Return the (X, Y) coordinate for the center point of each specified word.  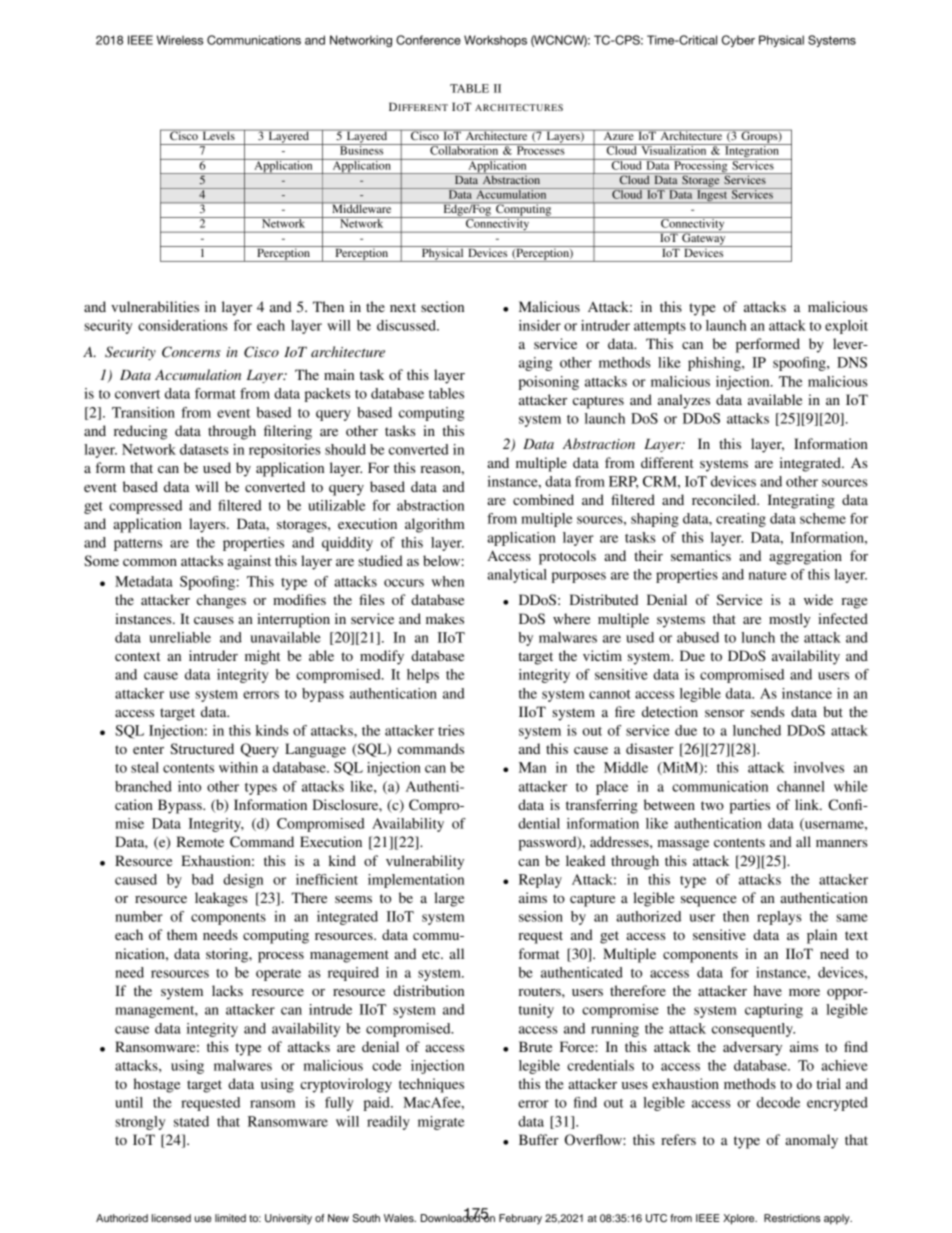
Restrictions (792, 1218)
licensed (171, 1218)
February (520, 1219)
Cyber (738, 41)
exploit (846, 327)
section (442, 306)
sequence (708, 901)
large (449, 899)
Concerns (191, 352)
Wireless (180, 40)
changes (221, 601)
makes (445, 618)
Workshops (495, 41)
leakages (221, 899)
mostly (790, 620)
